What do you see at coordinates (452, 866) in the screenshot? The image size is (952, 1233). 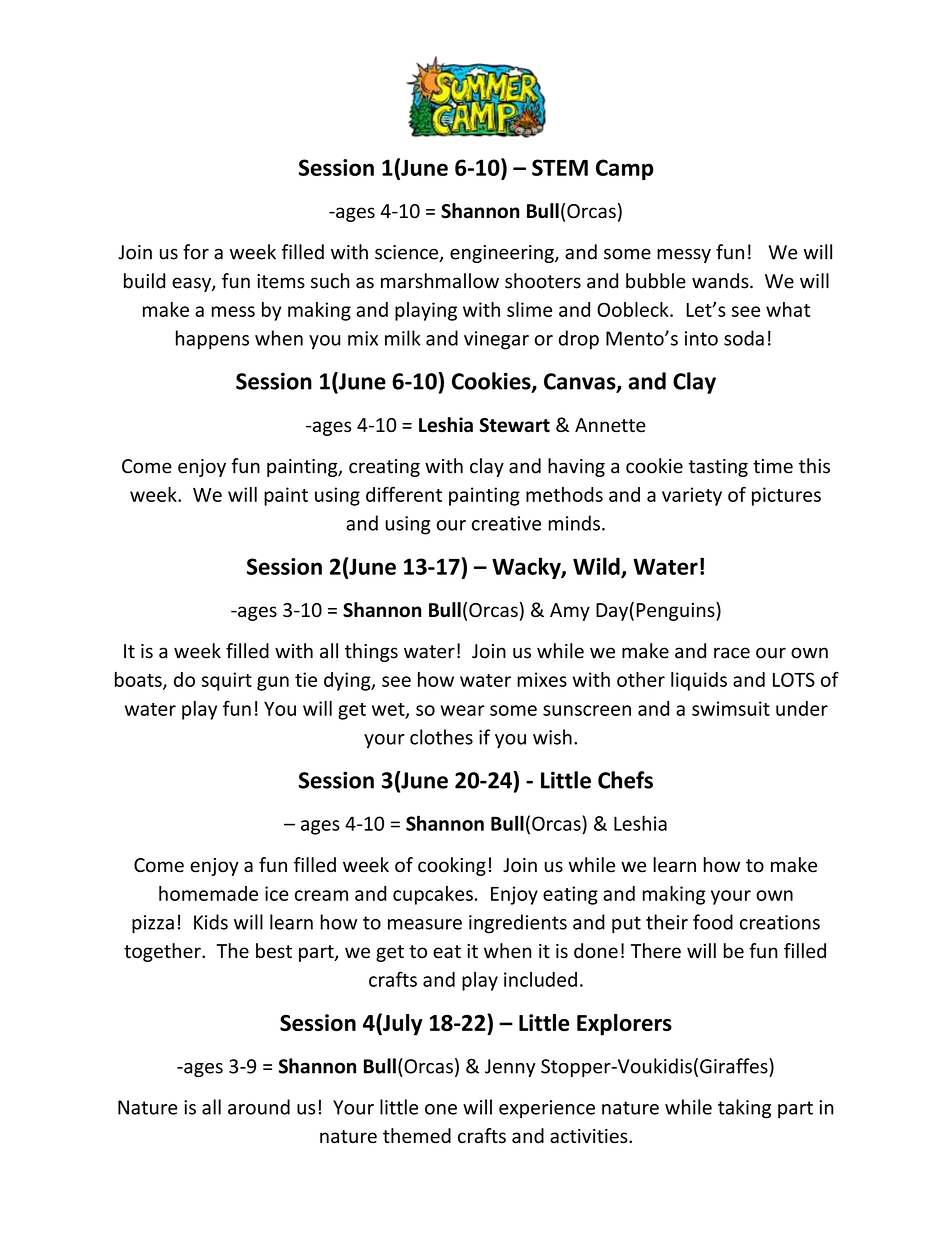 I see `cooking` at bounding box center [452, 866].
